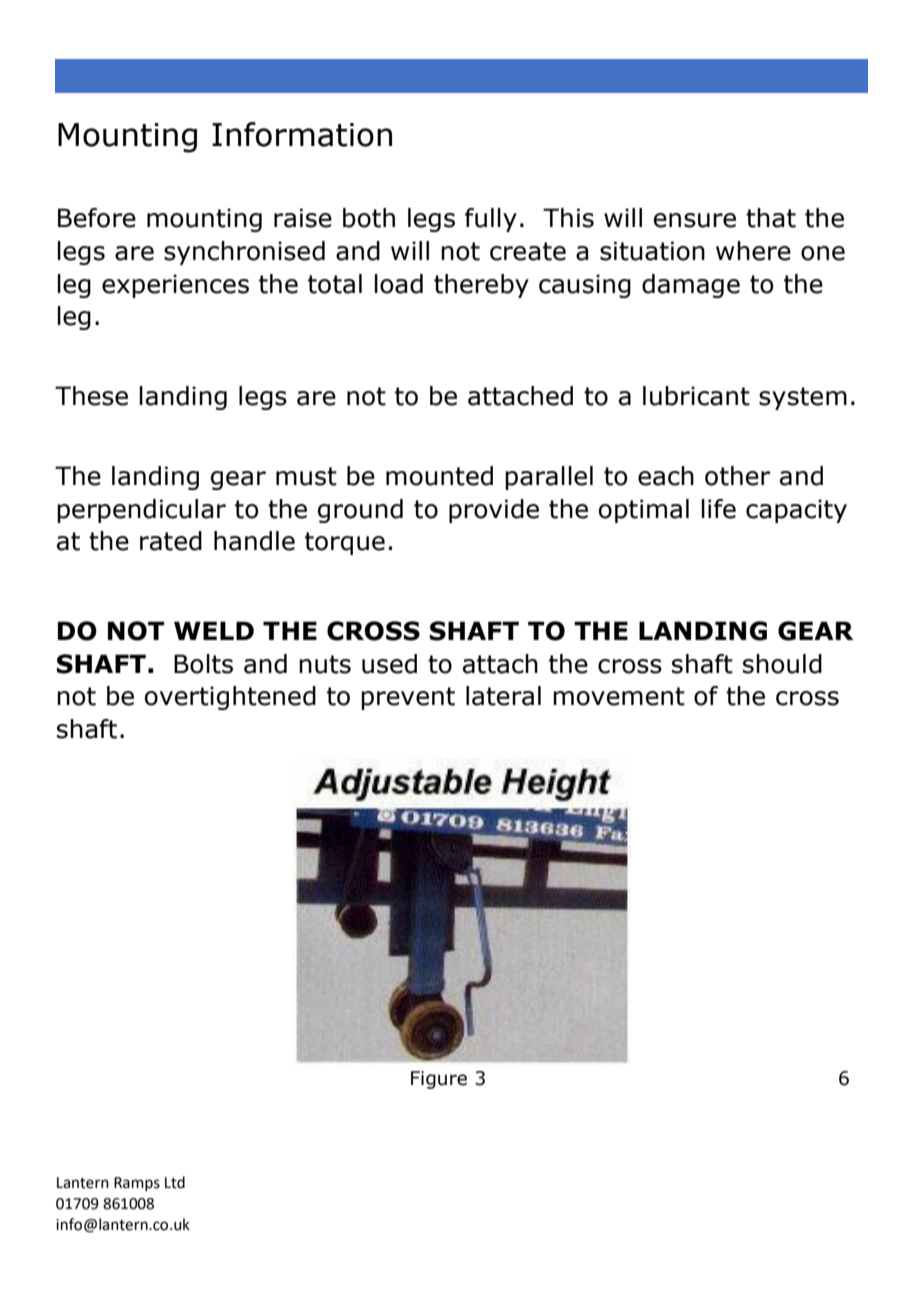 The width and height of the image is (924, 1308). What do you see at coordinates (503, 696) in the image?
I see `lateral` at bounding box center [503, 696].
